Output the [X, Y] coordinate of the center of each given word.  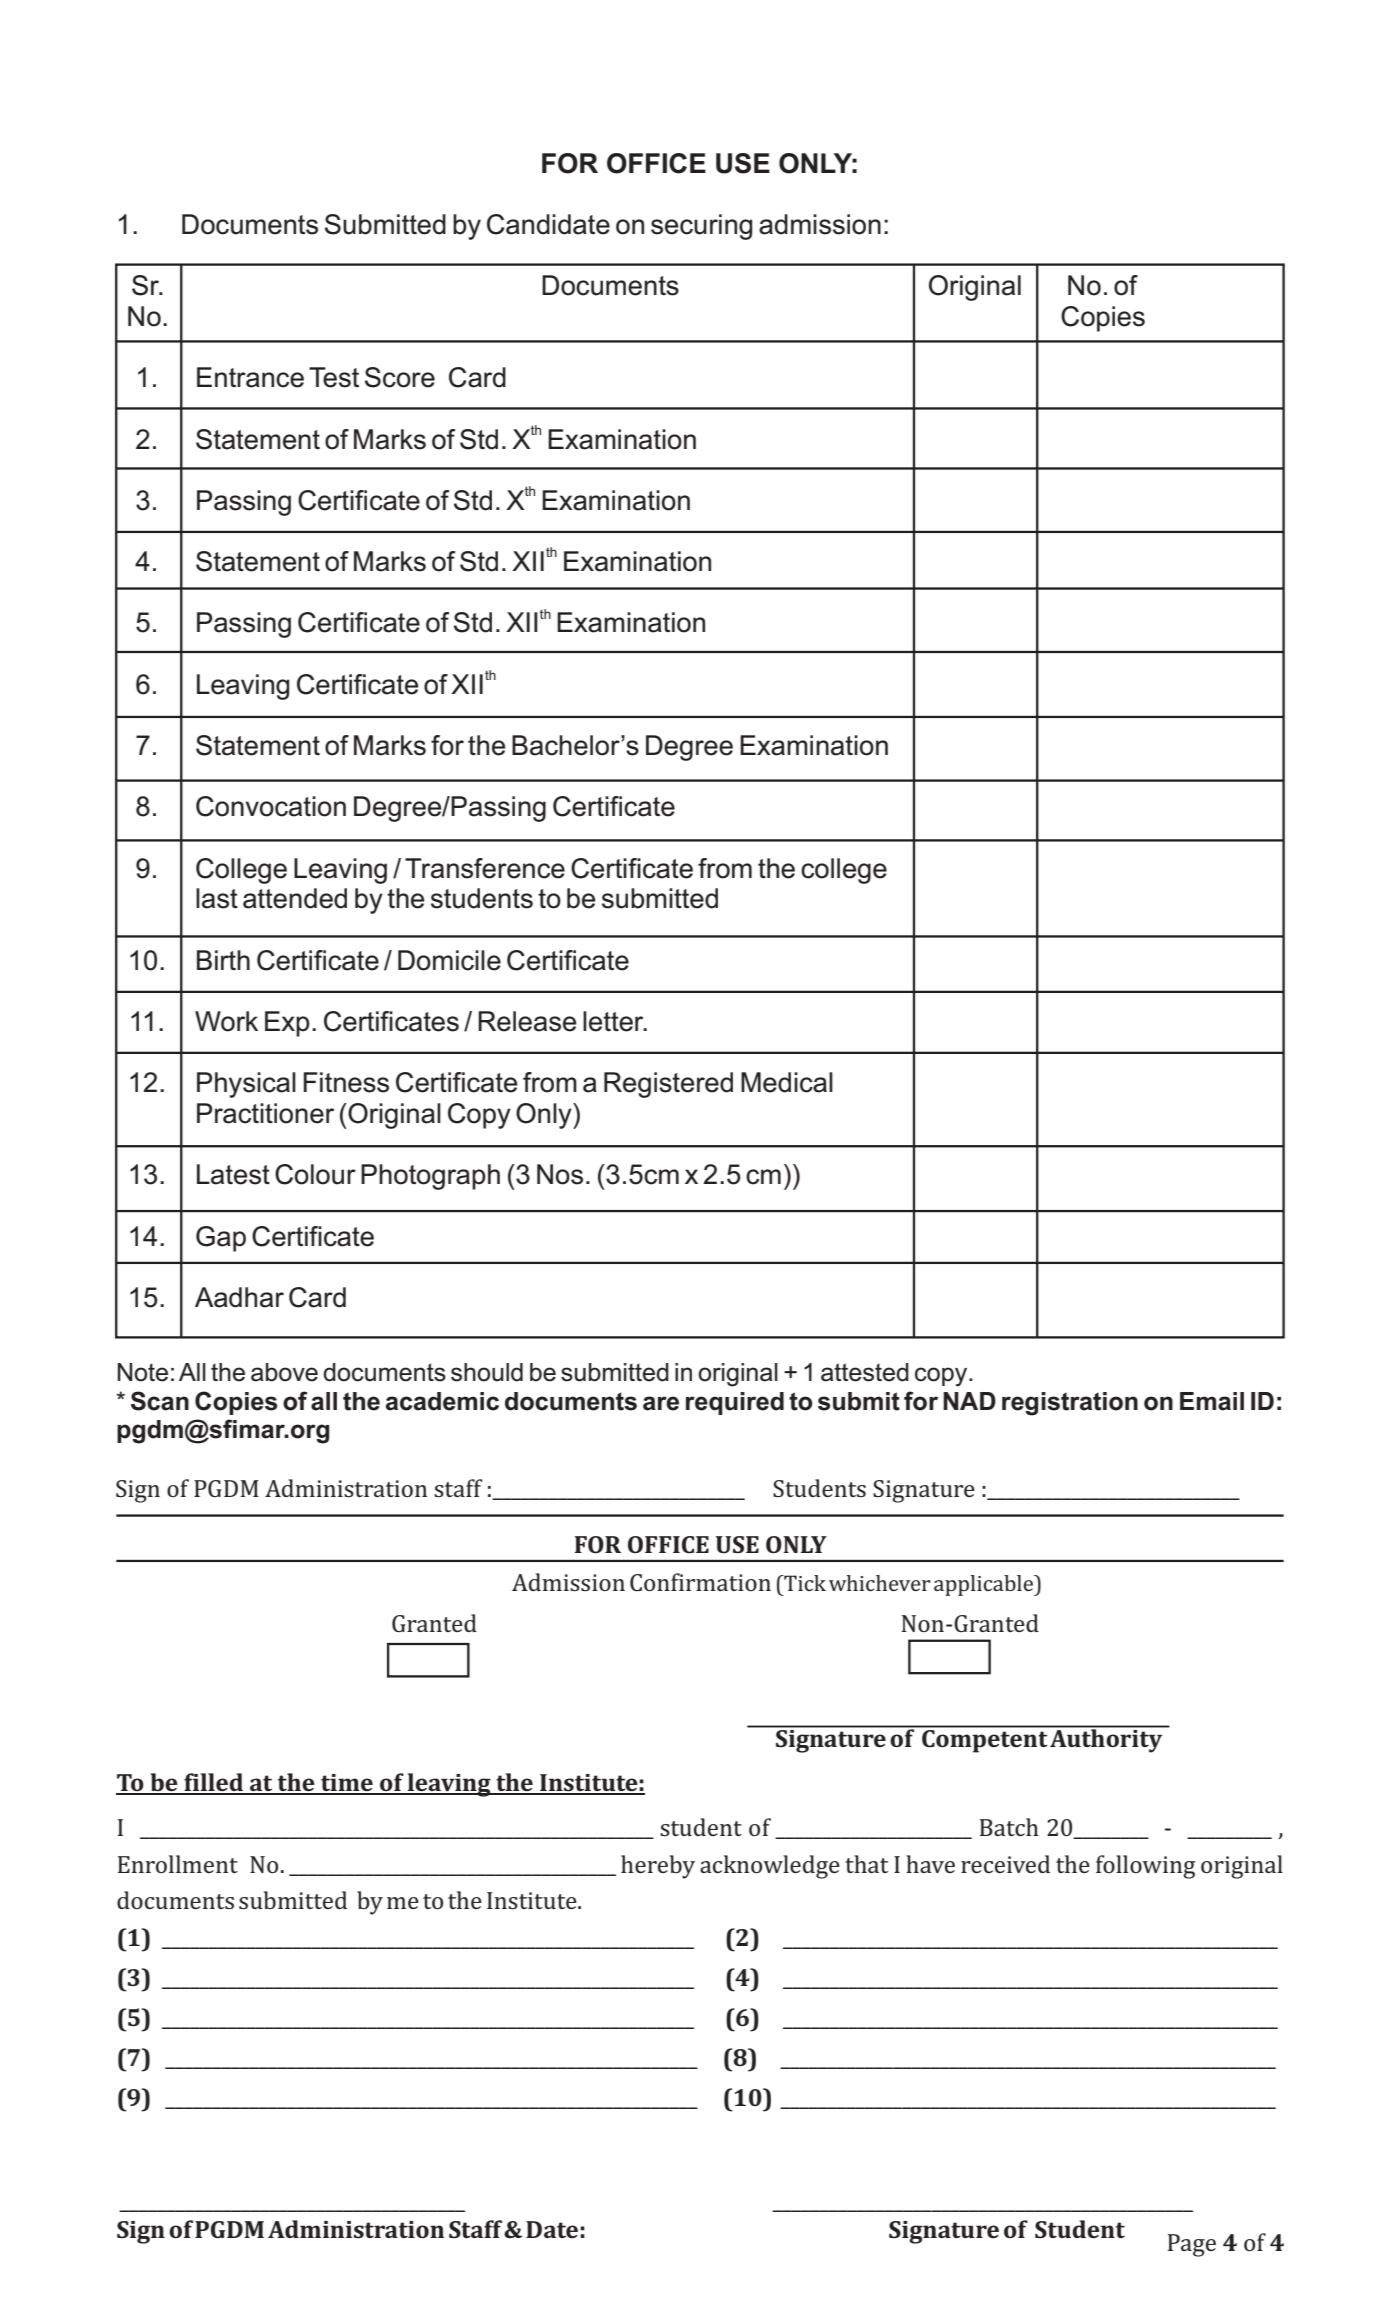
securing [701, 227]
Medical [787, 1082]
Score [400, 377]
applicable [985, 1585]
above [284, 1372]
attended [295, 898]
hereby [658, 1867]
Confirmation [700, 1582]
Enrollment [178, 1864]
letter [614, 1021]
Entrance [250, 377]
